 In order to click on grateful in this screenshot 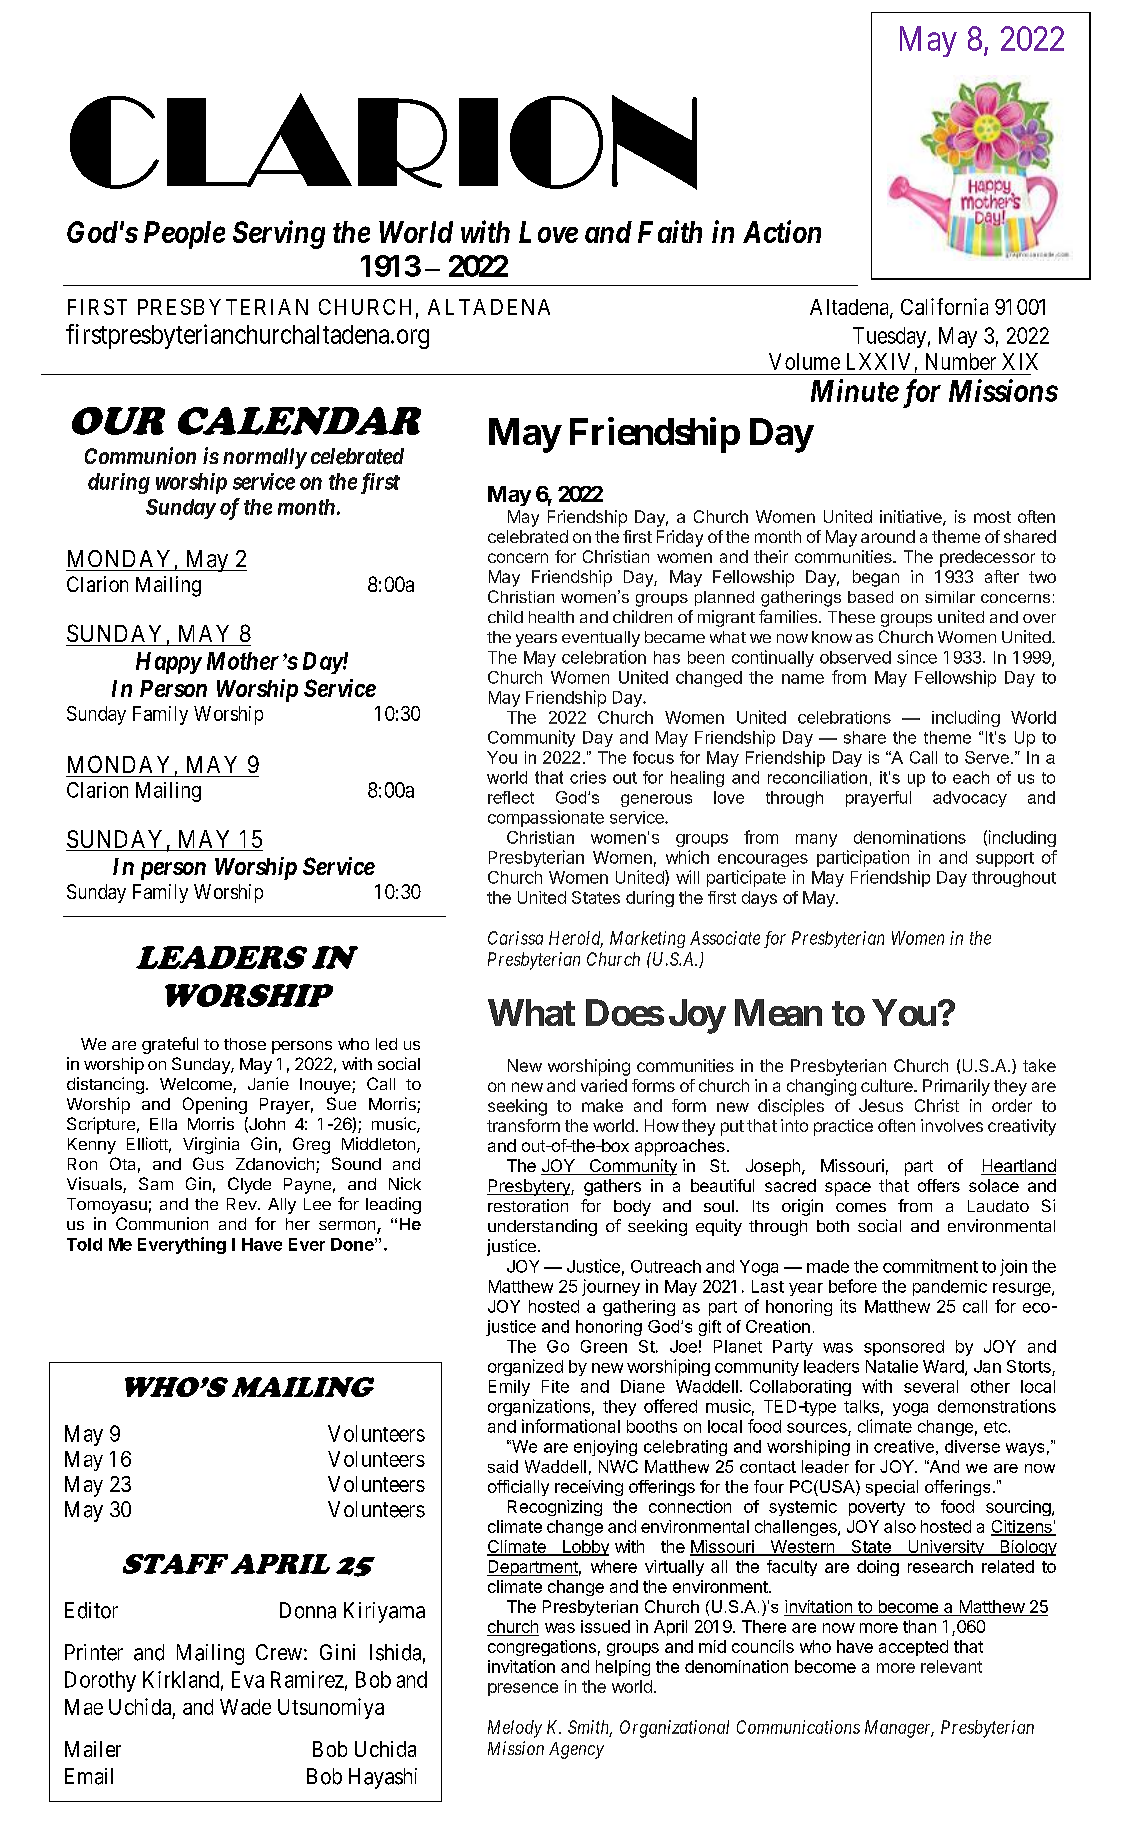, I will do `click(170, 1045)`.
